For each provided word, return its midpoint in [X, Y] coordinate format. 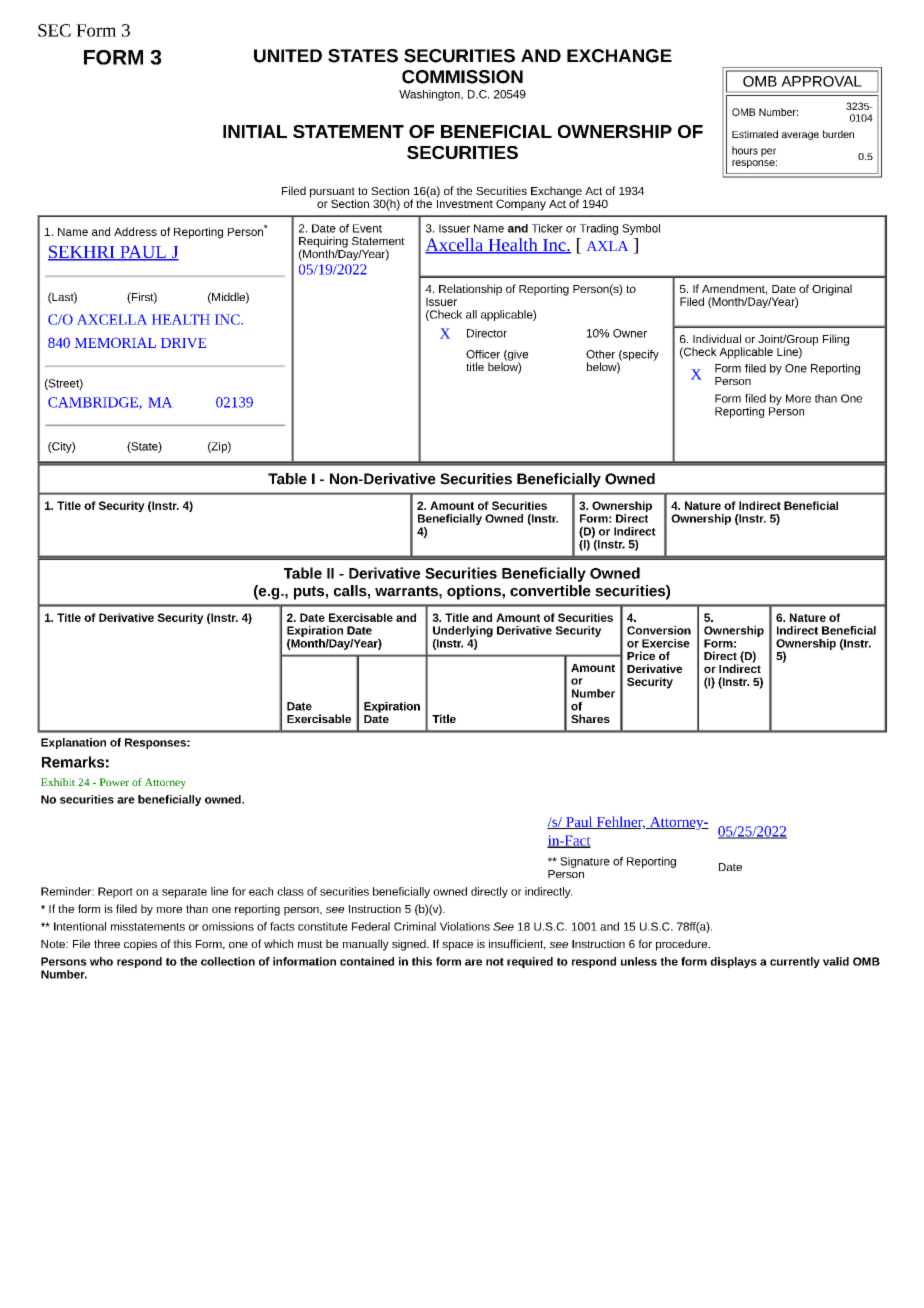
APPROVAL [821, 81]
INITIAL [255, 131]
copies [140, 945]
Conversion [659, 630]
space [457, 946]
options [475, 592]
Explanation [73, 743]
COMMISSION [462, 77]
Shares [590, 718]
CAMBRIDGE [94, 403]
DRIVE [183, 343]
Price [641, 655]
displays [733, 962]
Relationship [470, 290]
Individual [717, 338]
